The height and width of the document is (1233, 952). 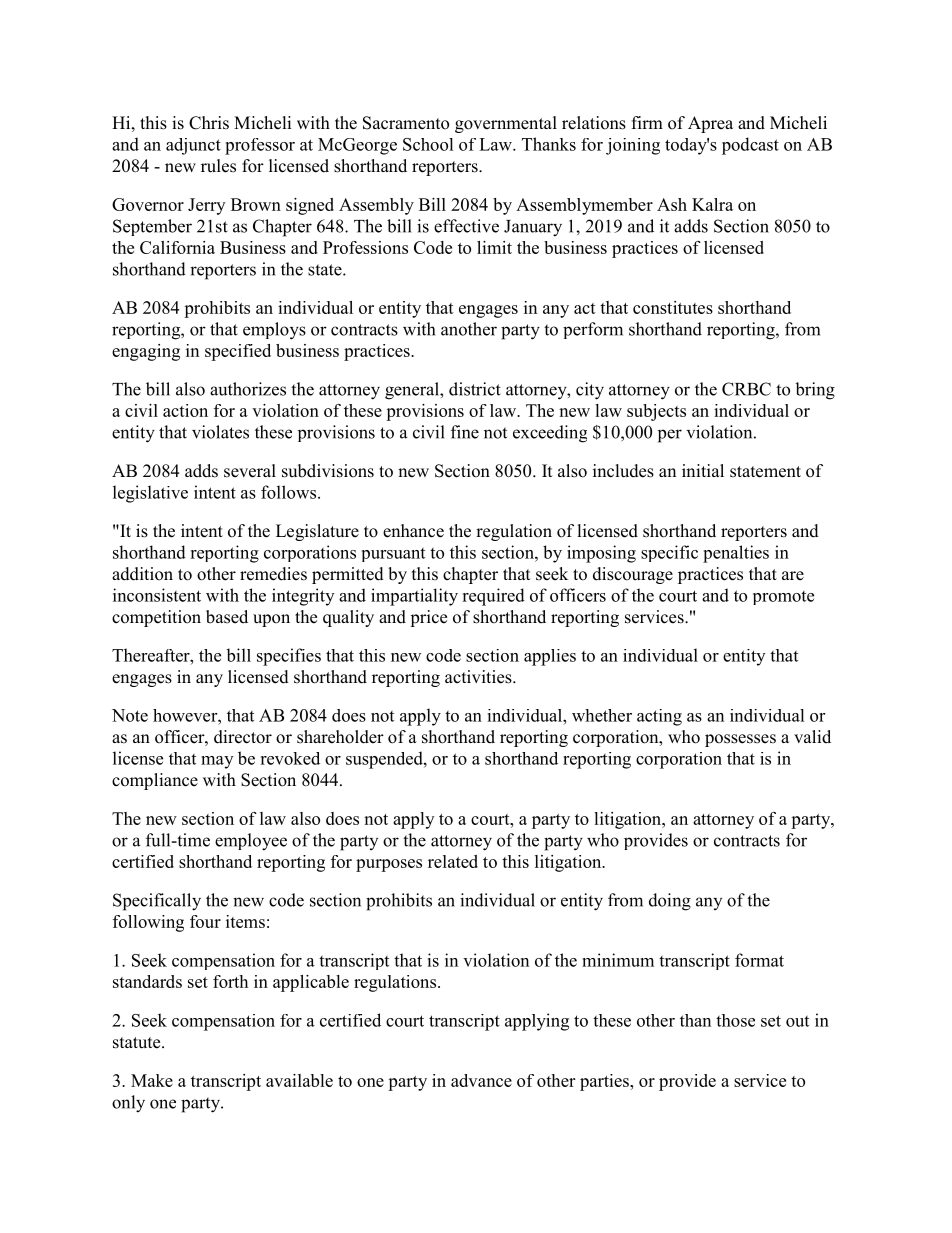 I want to click on those, so click(x=735, y=1020).
